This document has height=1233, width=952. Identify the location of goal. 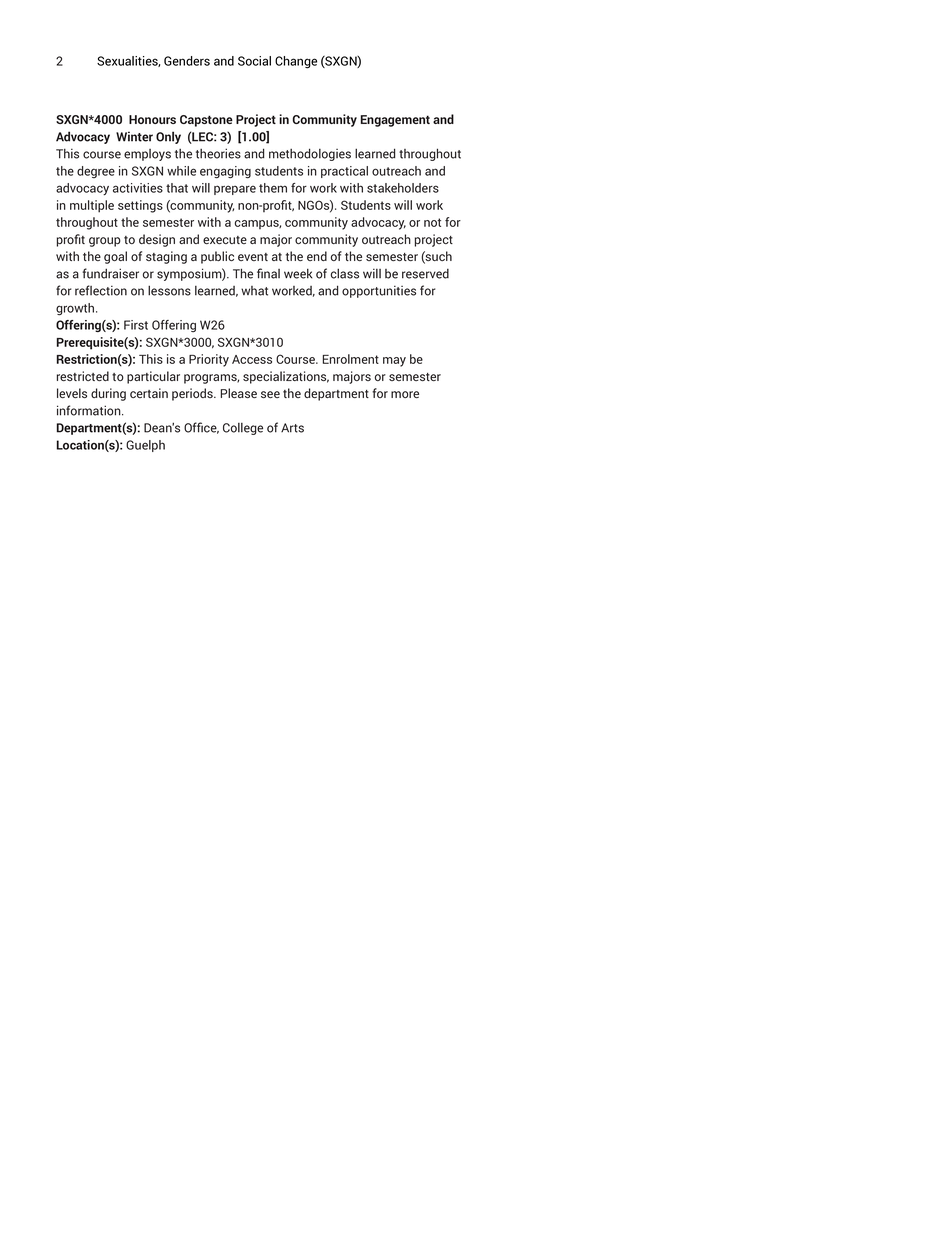
(115, 257).
